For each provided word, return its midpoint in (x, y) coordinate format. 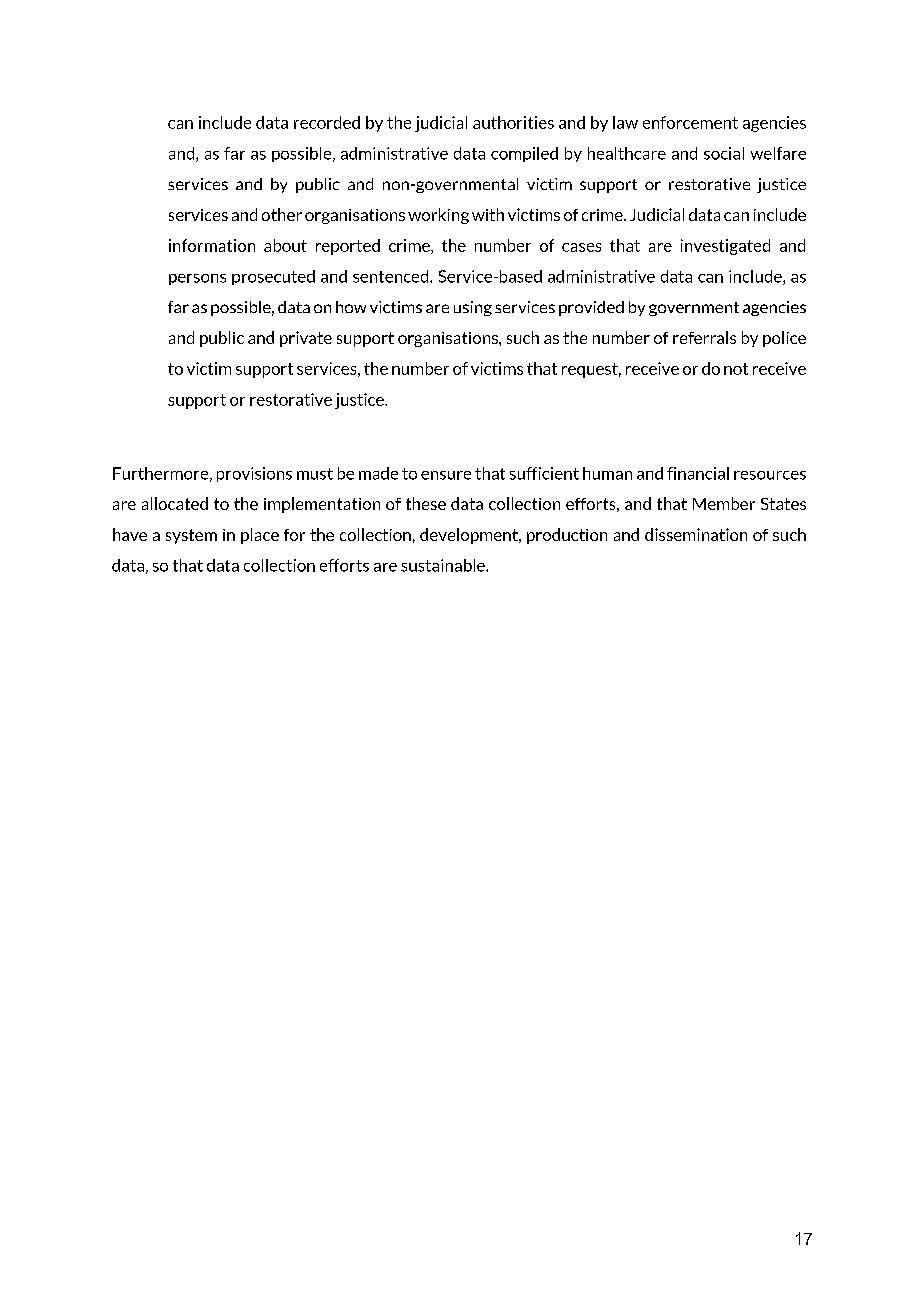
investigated (725, 247)
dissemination (696, 534)
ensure (446, 475)
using (473, 308)
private (306, 339)
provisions (254, 474)
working (438, 216)
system (191, 536)
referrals (704, 337)
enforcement (690, 122)
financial (698, 473)
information (212, 245)
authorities (513, 122)
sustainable (444, 565)
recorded (327, 122)
